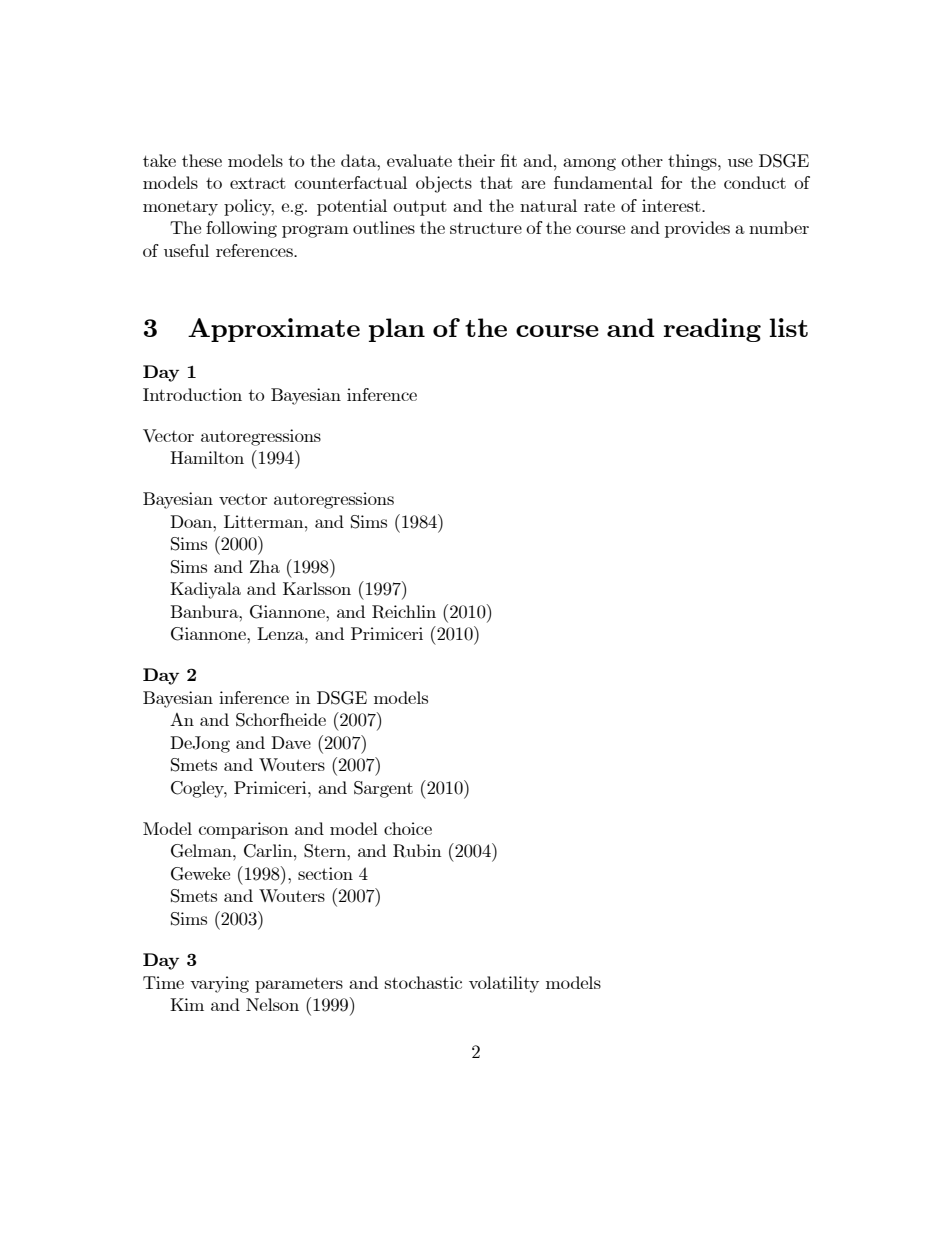  I want to click on plan, so click(397, 330).
